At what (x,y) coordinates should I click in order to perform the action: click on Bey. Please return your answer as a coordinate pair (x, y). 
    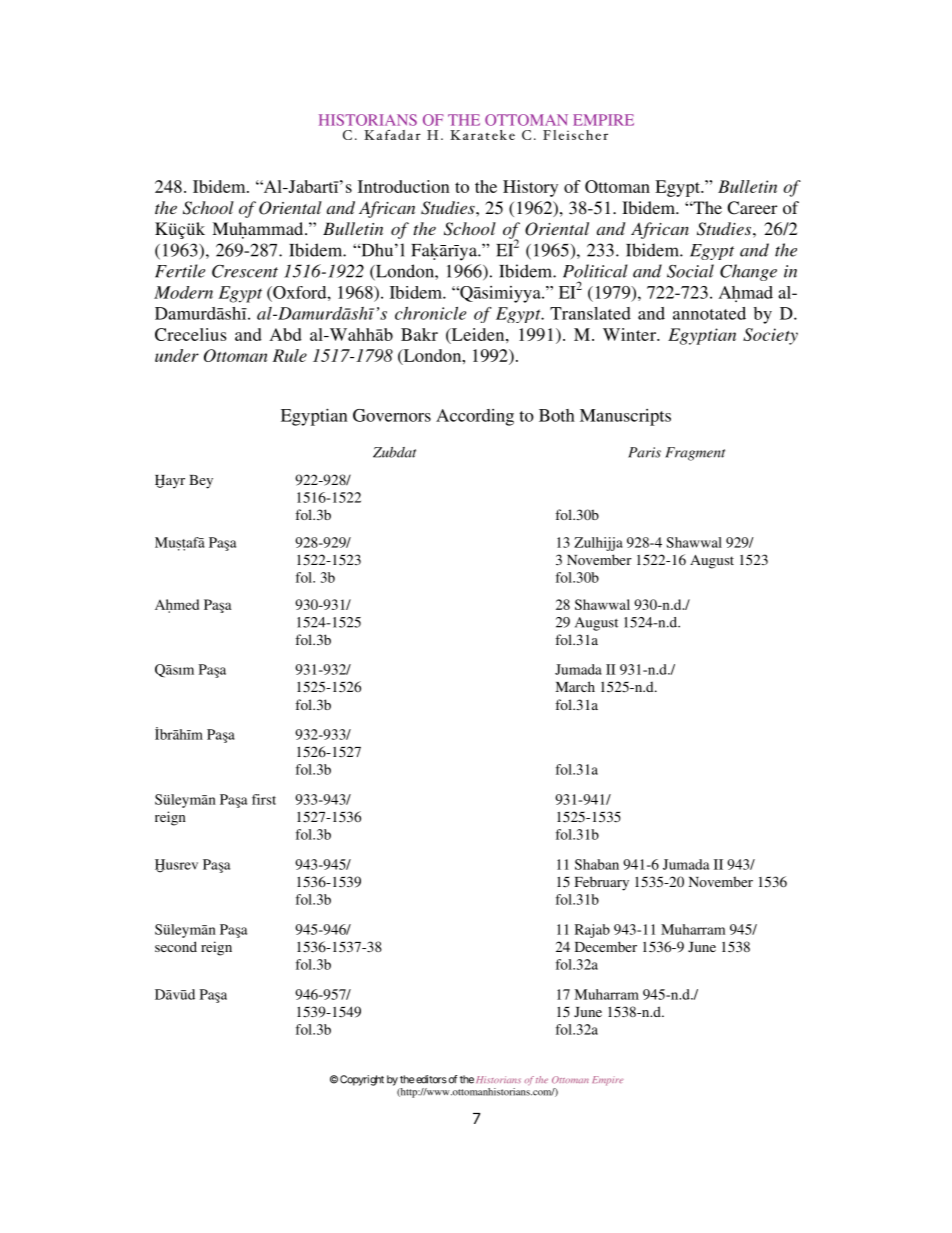
    Looking at the image, I should click on (201, 482).
